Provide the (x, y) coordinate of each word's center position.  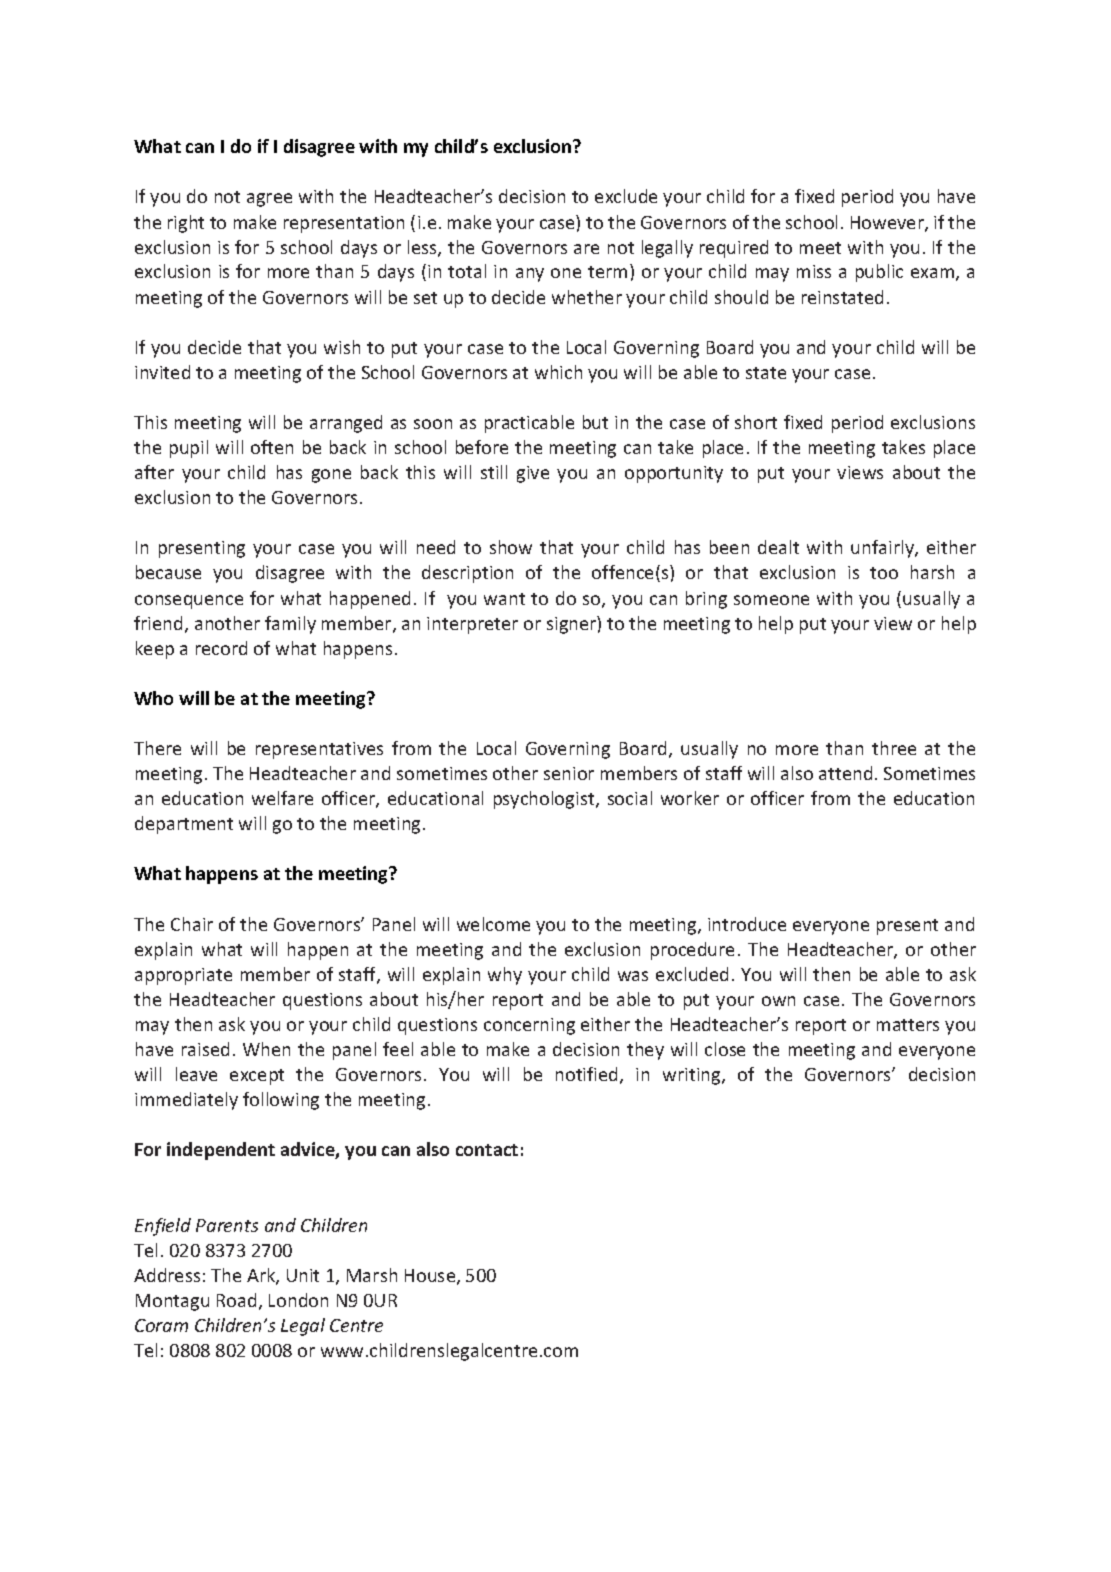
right (186, 224)
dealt (778, 547)
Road (236, 1300)
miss (814, 271)
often (272, 447)
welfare (282, 798)
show (511, 547)
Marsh (372, 1275)
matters (908, 1025)
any (530, 275)
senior (569, 773)
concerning (529, 1026)
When (266, 1049)
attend (845, 773)
